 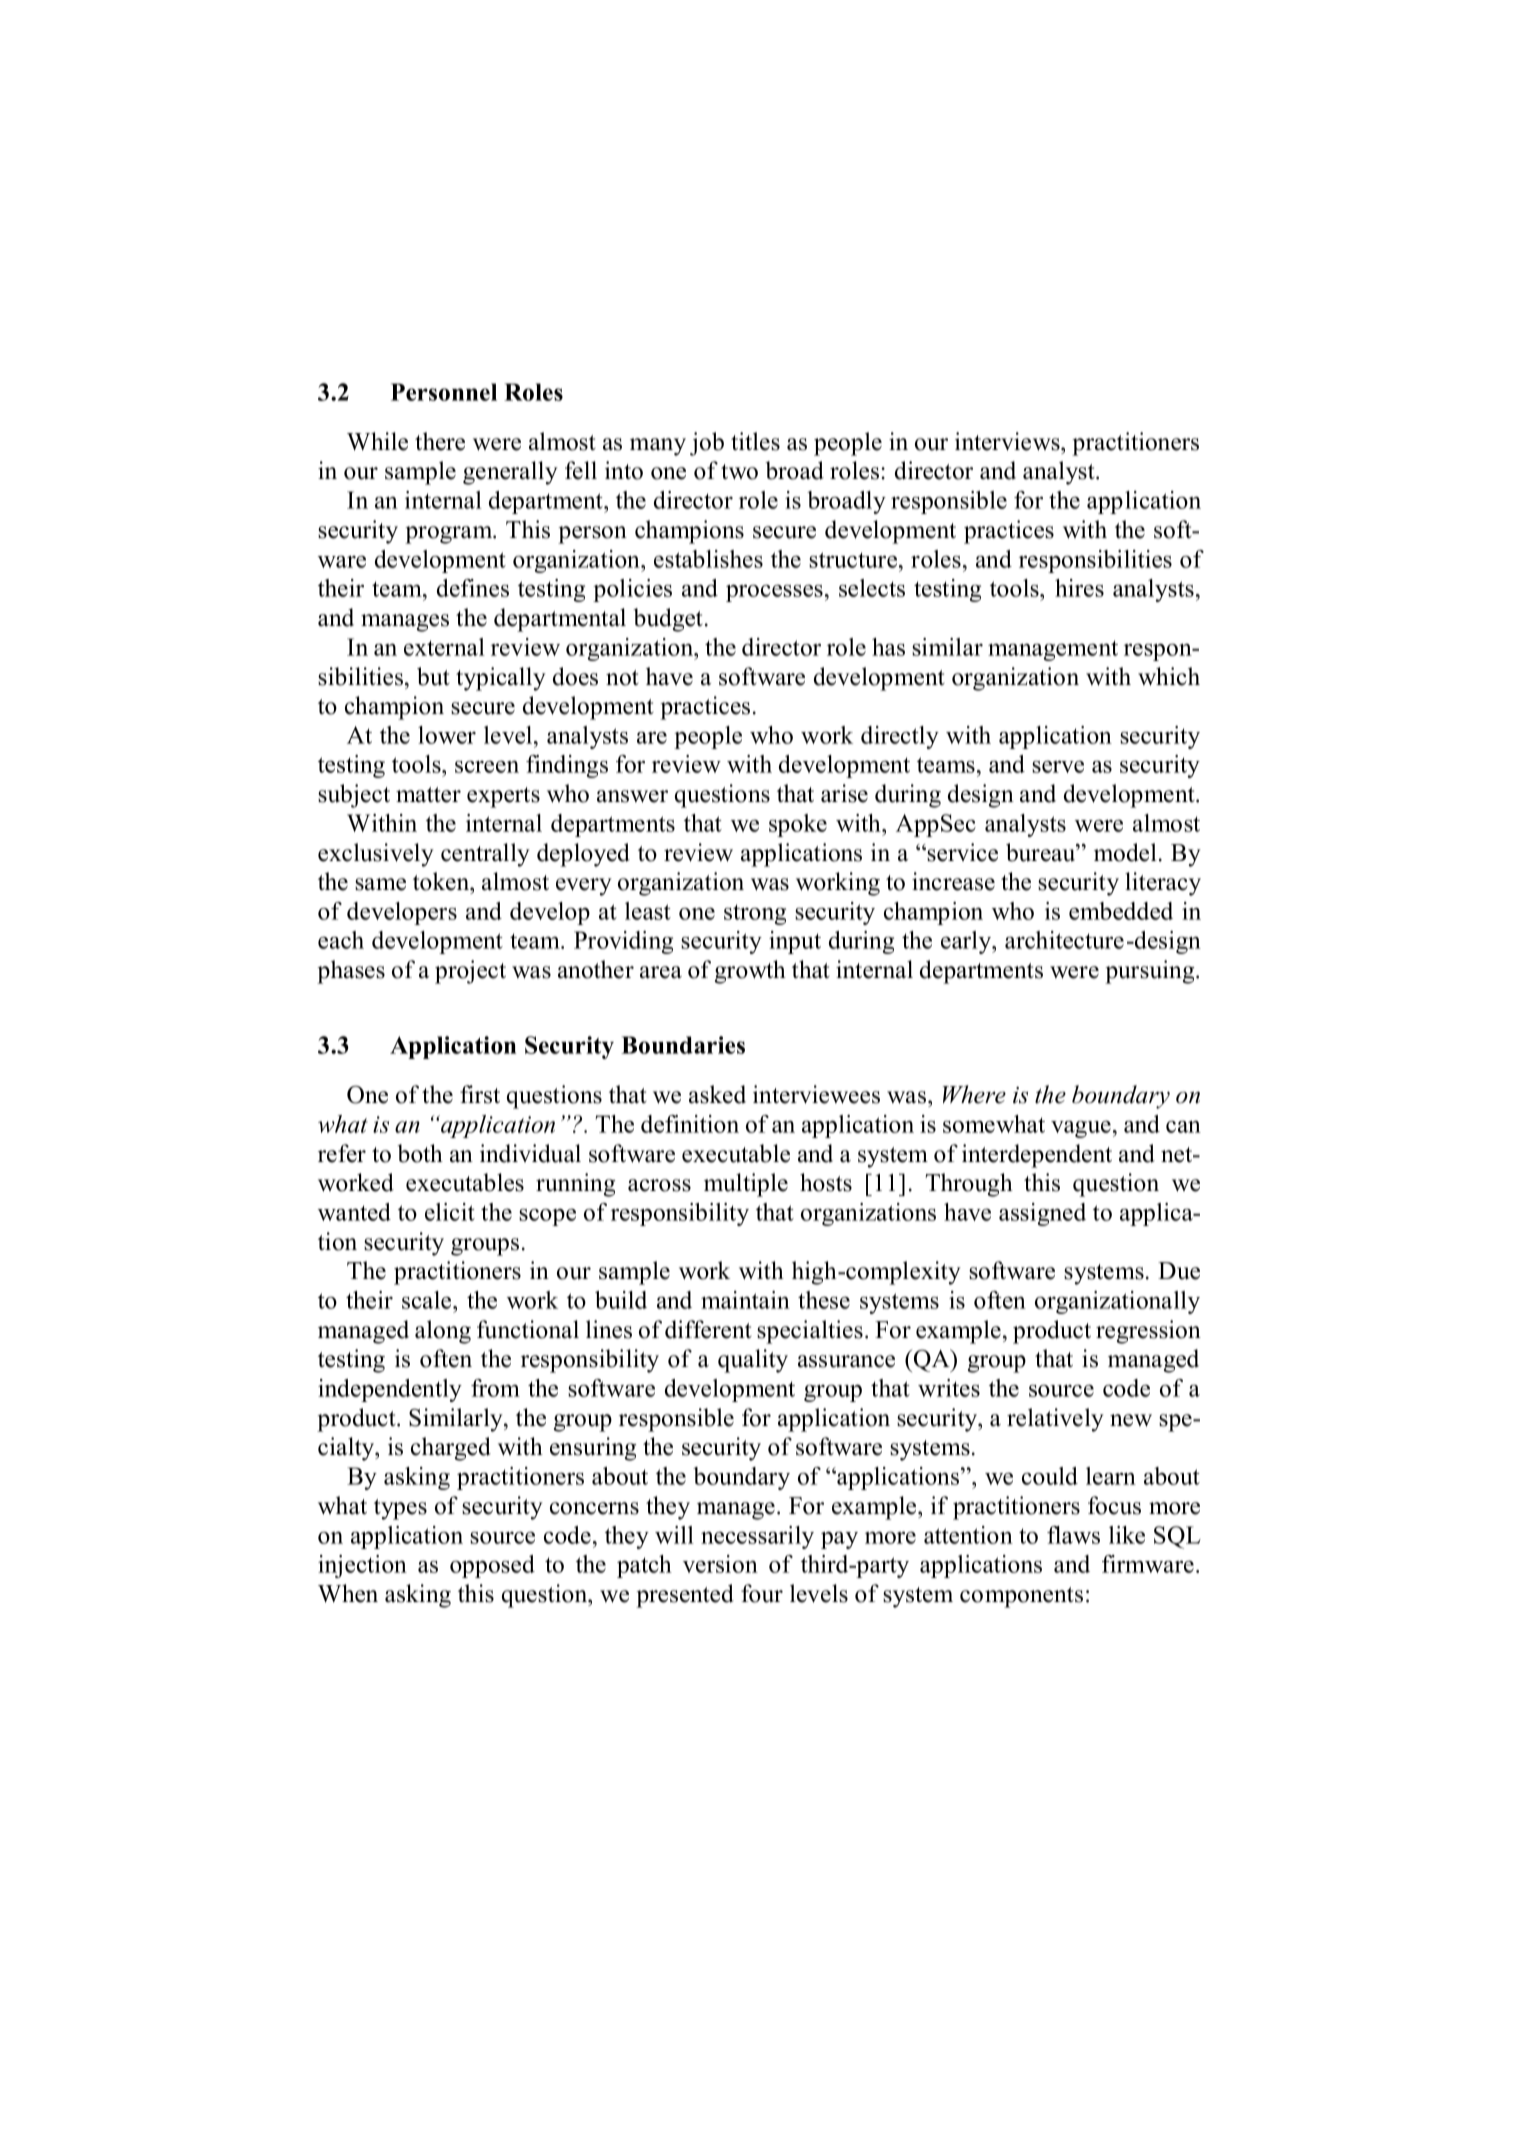 I want to click on there, so click(x=440, y=441).
